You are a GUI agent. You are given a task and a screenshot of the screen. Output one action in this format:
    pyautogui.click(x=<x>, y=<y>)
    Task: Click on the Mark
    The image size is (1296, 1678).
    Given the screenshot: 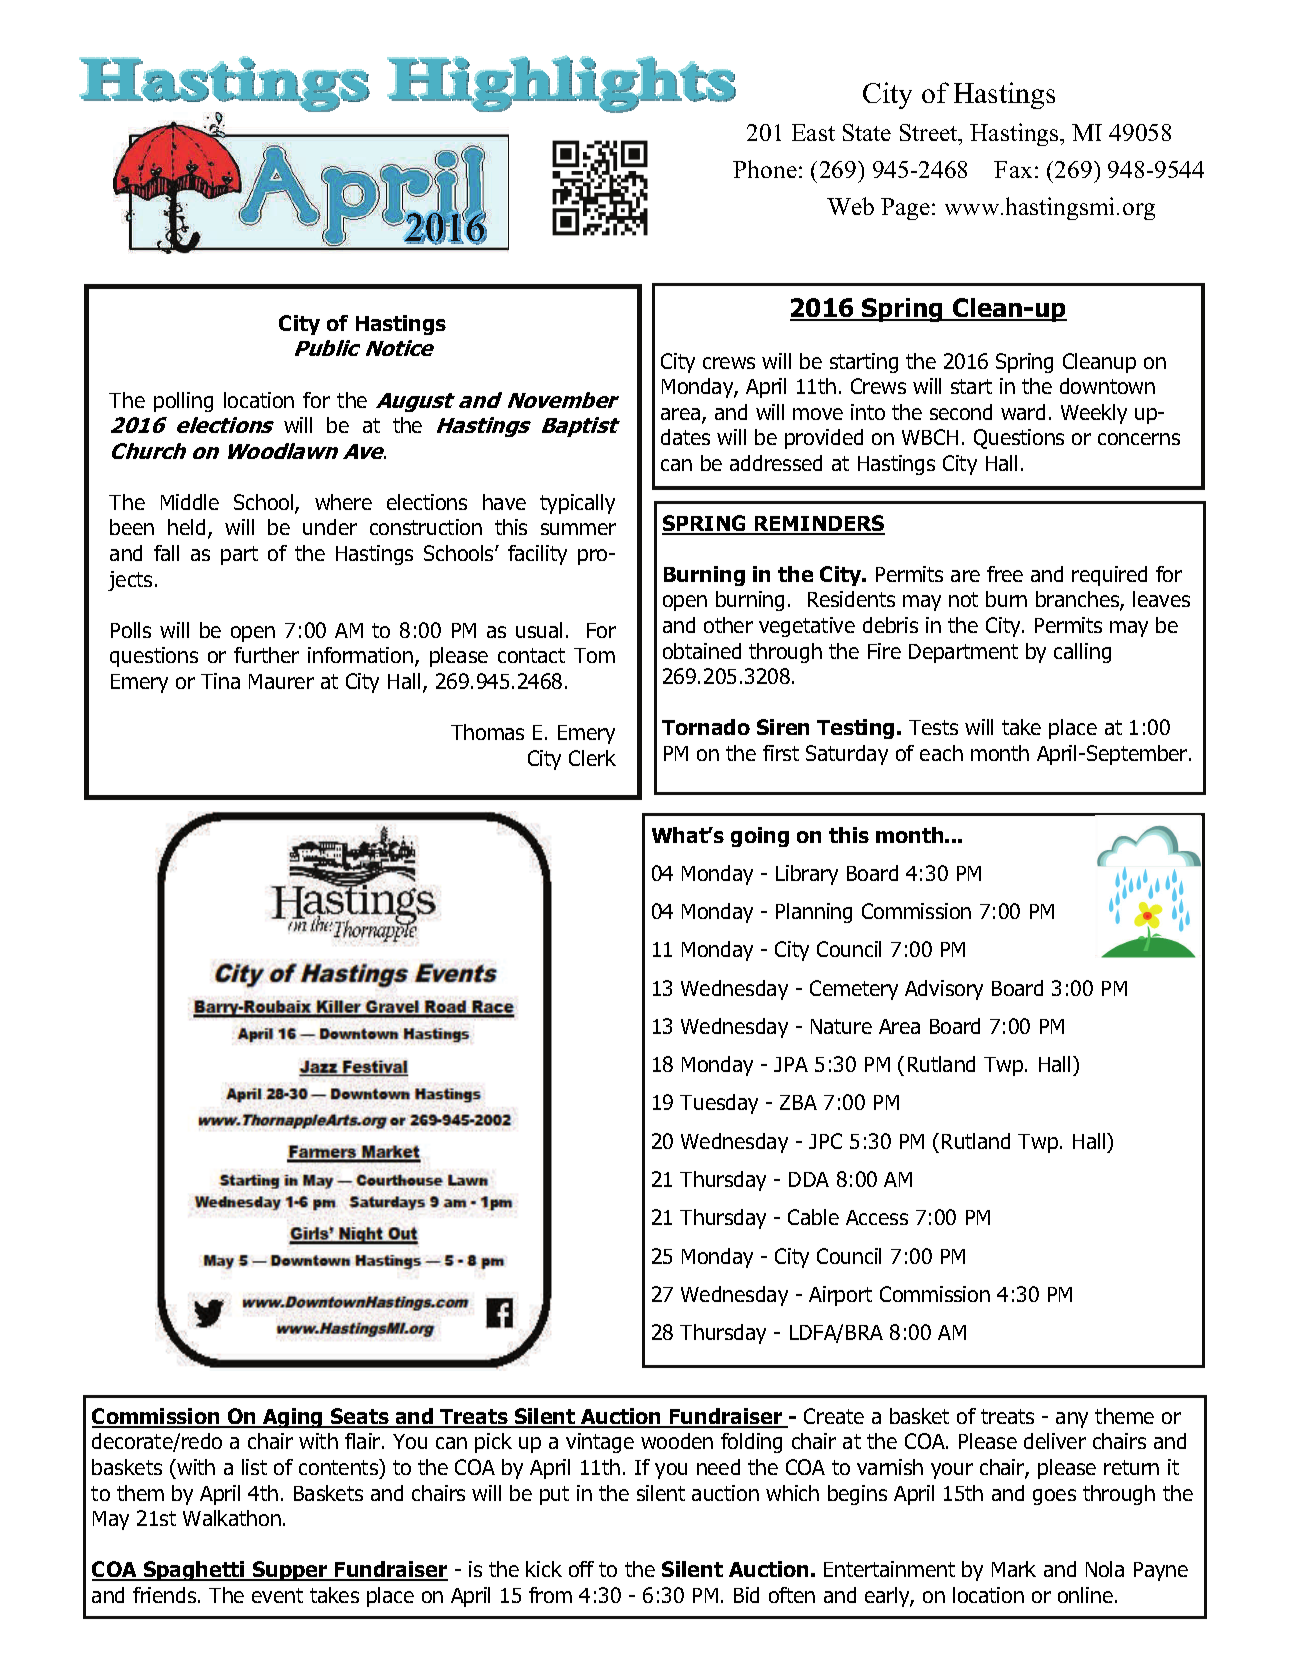 What is the action you would take?
    pyautogui.click(x=1014, y=1569)
